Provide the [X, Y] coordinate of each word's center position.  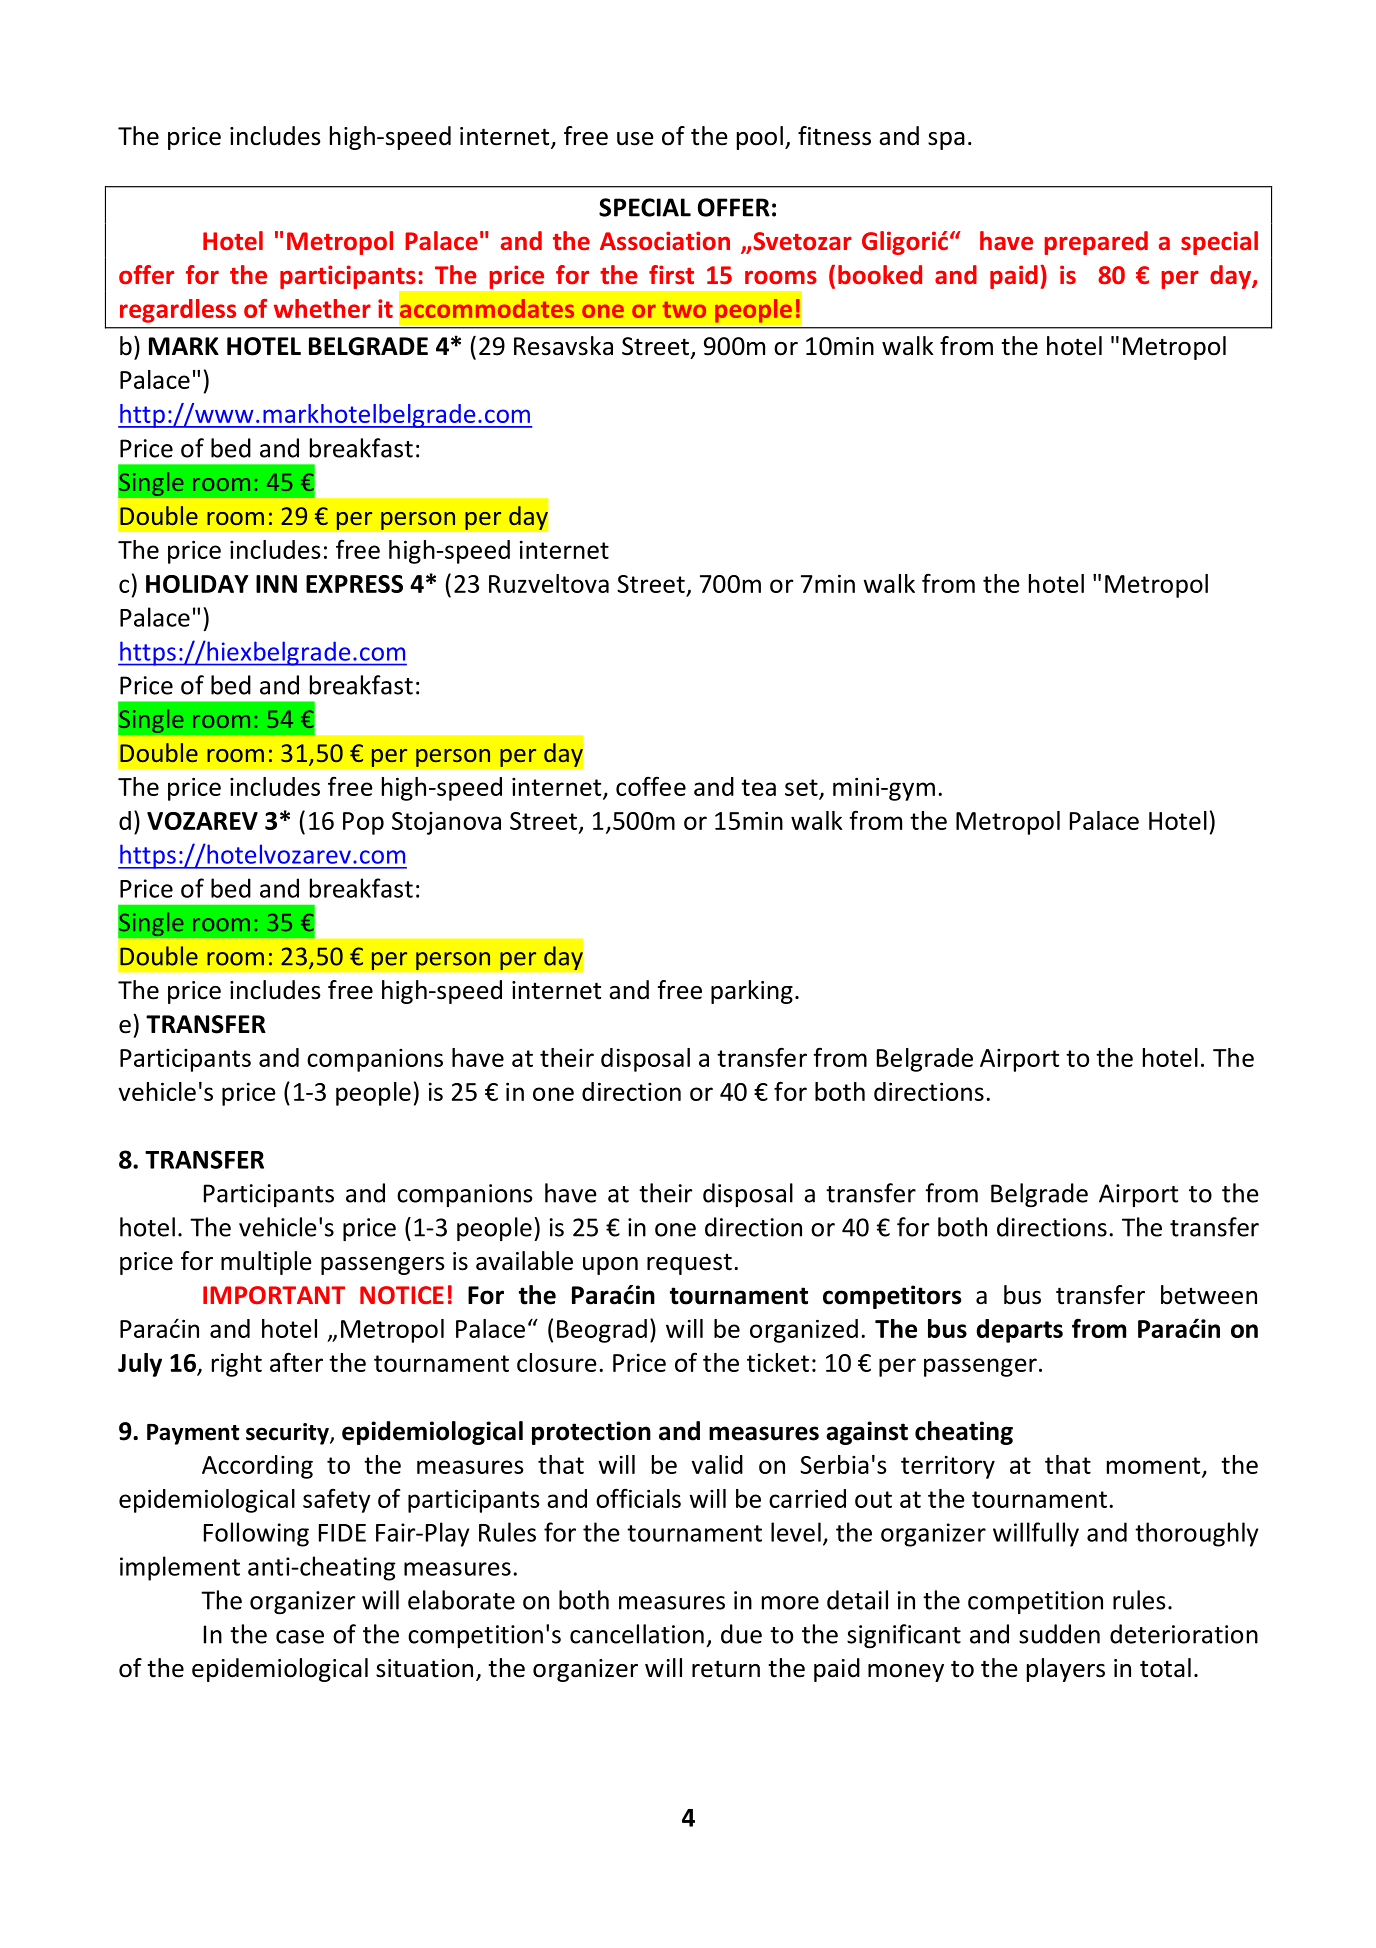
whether [322, 308]
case [300, 1637]
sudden [1059, 1634]
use [635, 139]
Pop [363, 823]
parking [752, 992]
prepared [1096, 243]
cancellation [637, 1634]
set [802, 789]
